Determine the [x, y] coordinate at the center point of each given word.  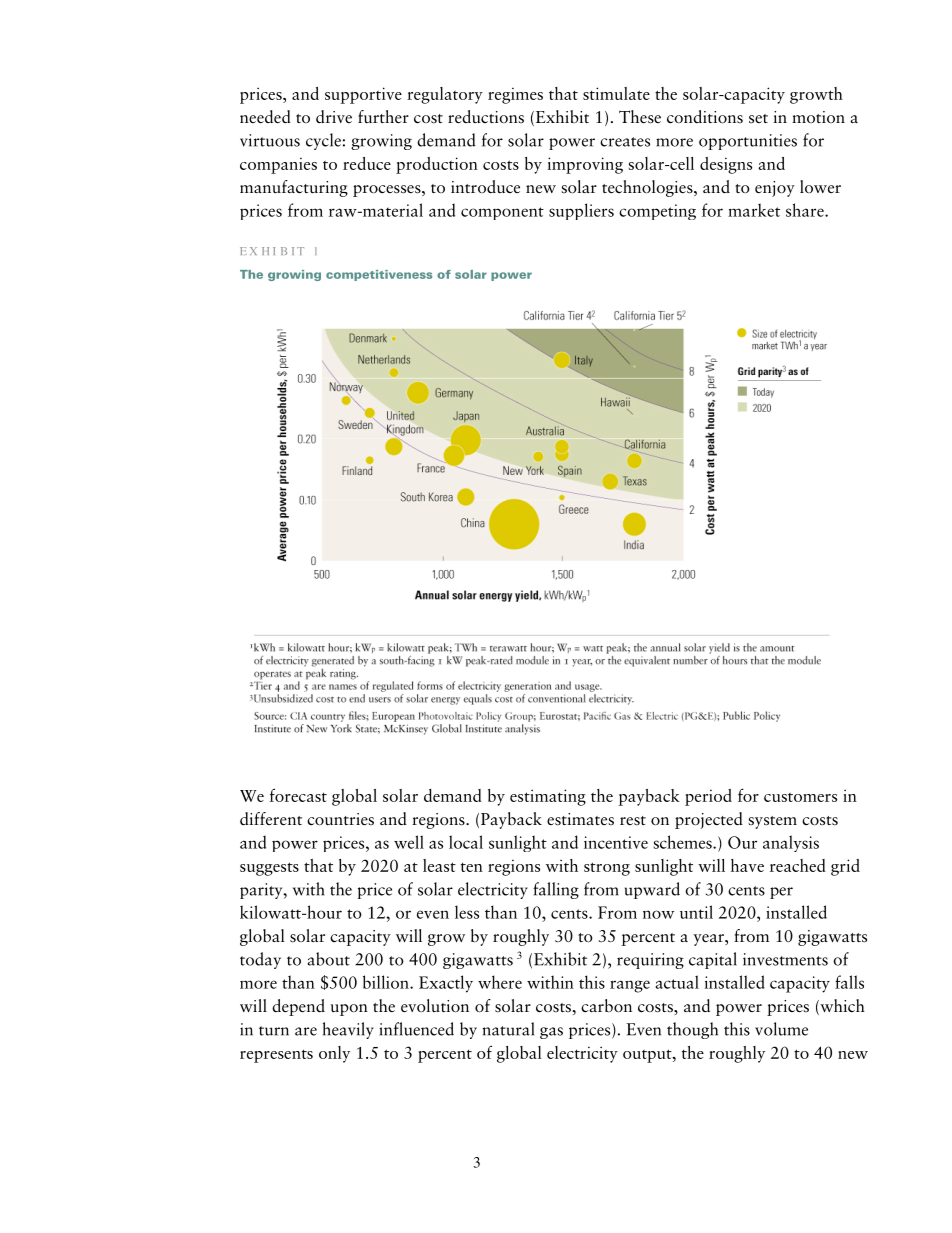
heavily [348, 1030]
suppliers [581, 211]
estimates [580, 819]
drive [334, 116]
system [772, 822]
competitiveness [379, 275]
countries [340, 819]
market [754, 210]
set [758, 119]
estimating [548, 797]
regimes [515, 95]
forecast [298, 795]
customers [800, 797]
